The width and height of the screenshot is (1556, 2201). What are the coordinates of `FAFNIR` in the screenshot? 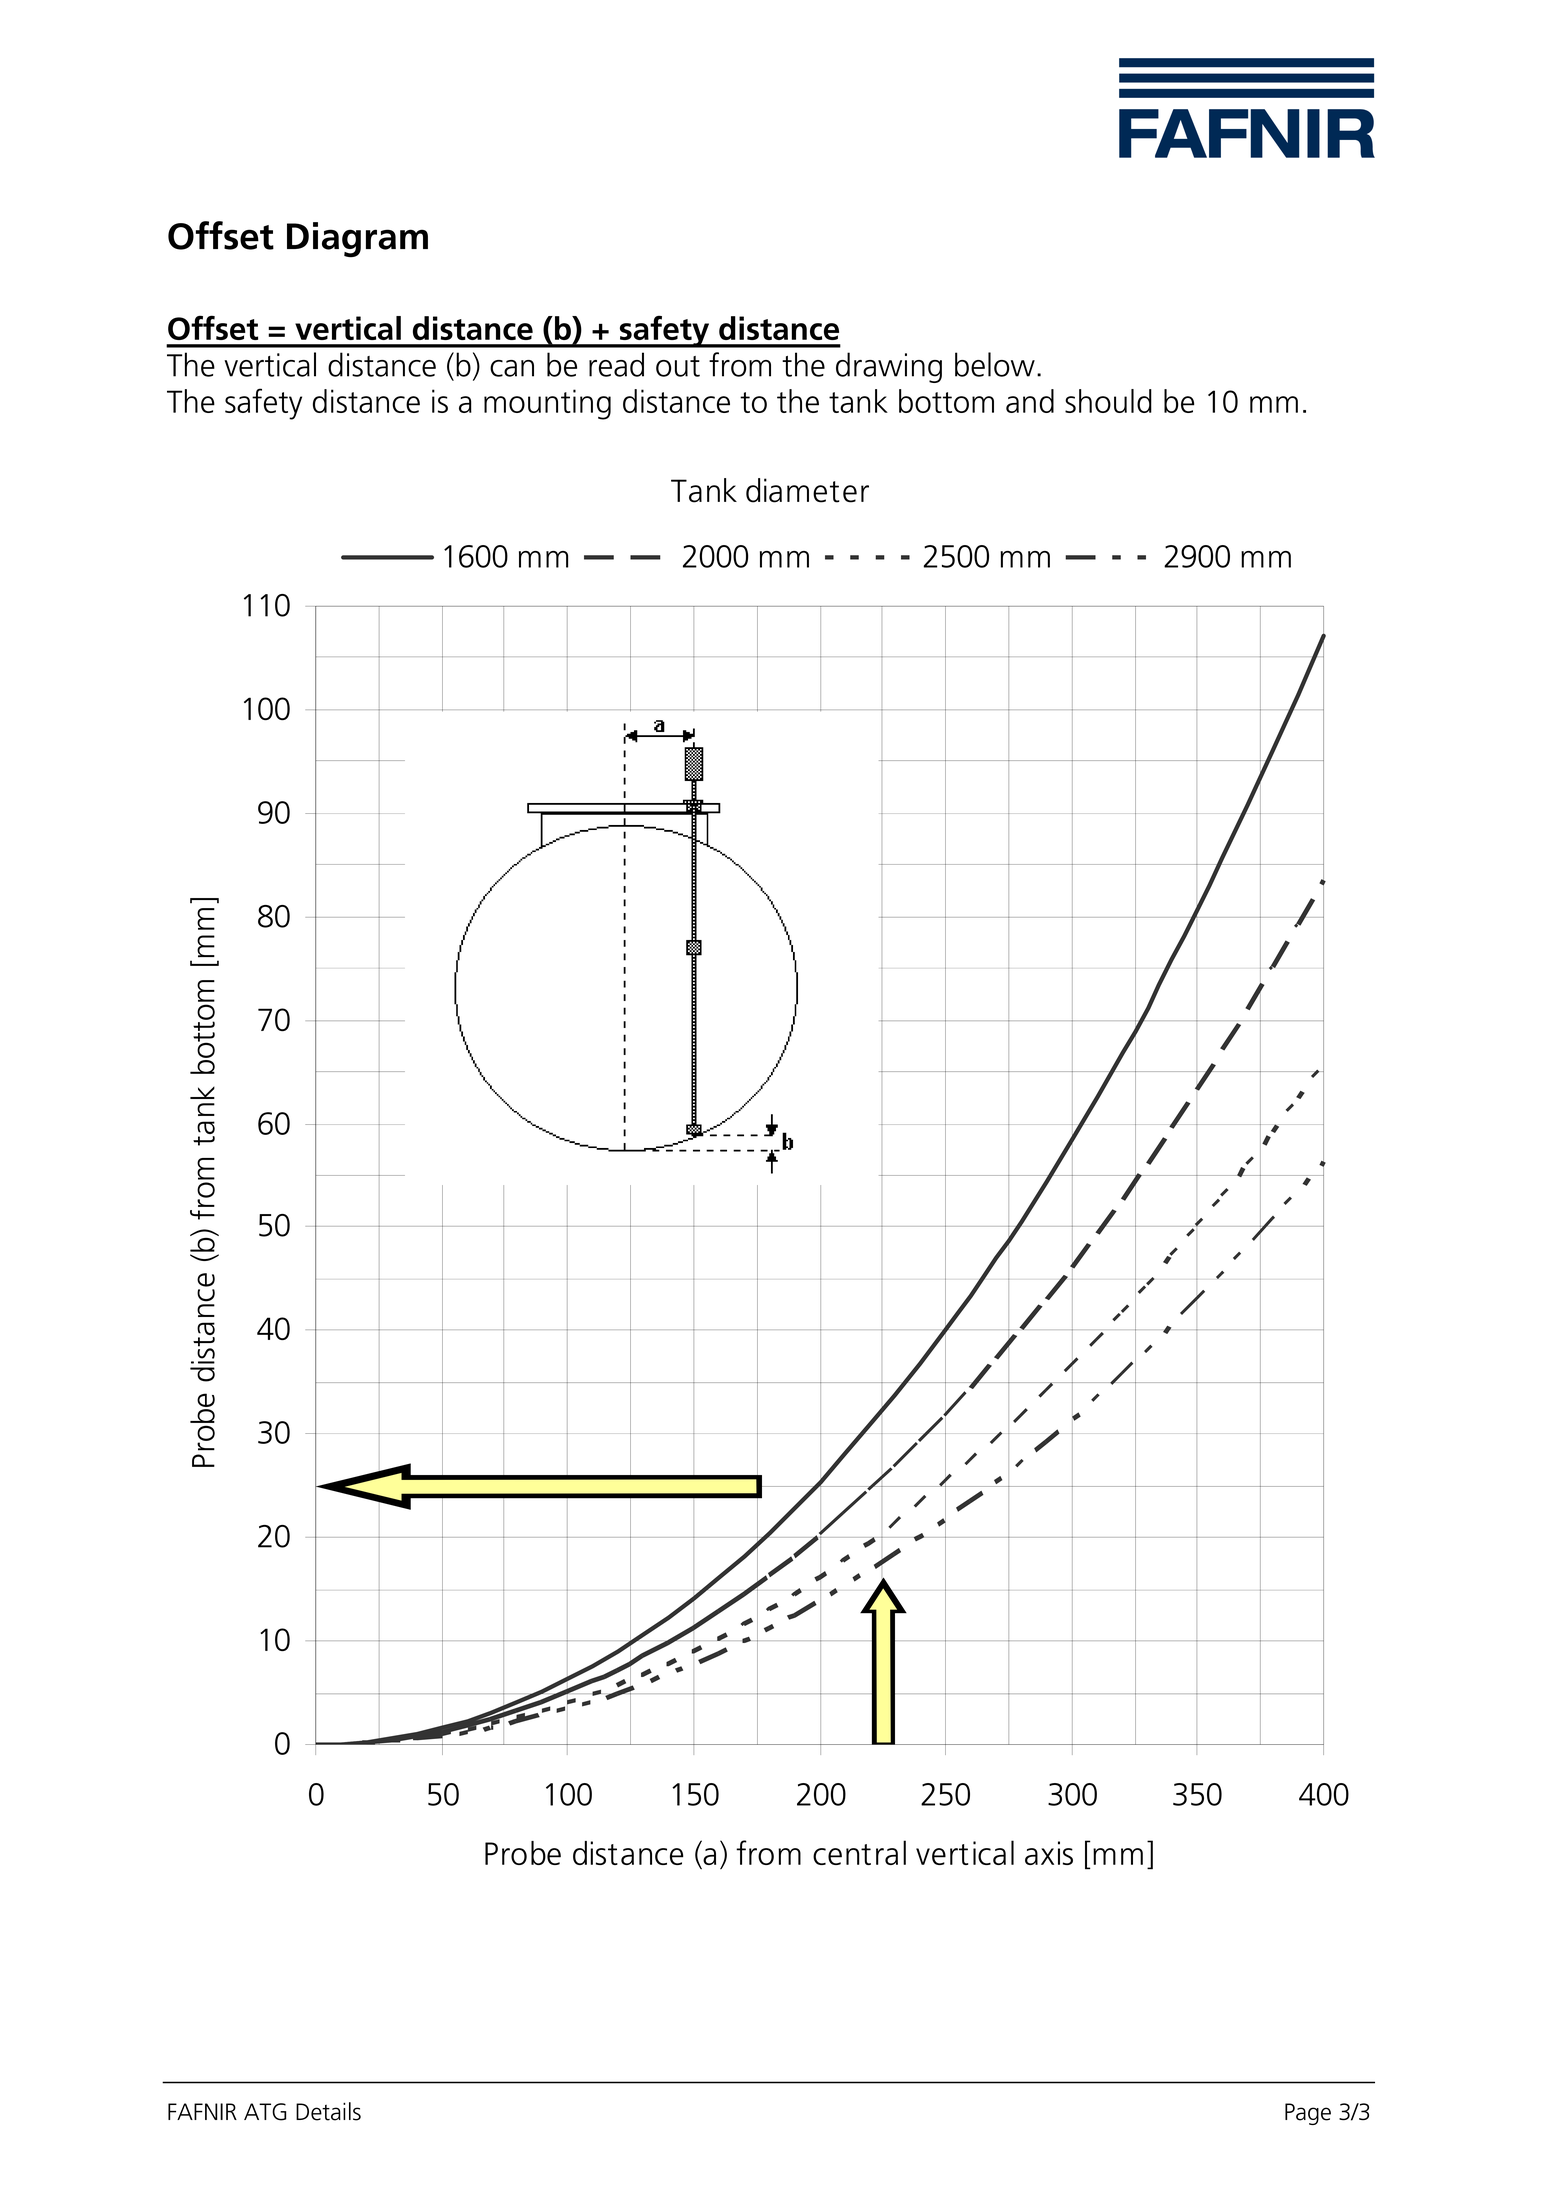 It's located at (202, 2111).
